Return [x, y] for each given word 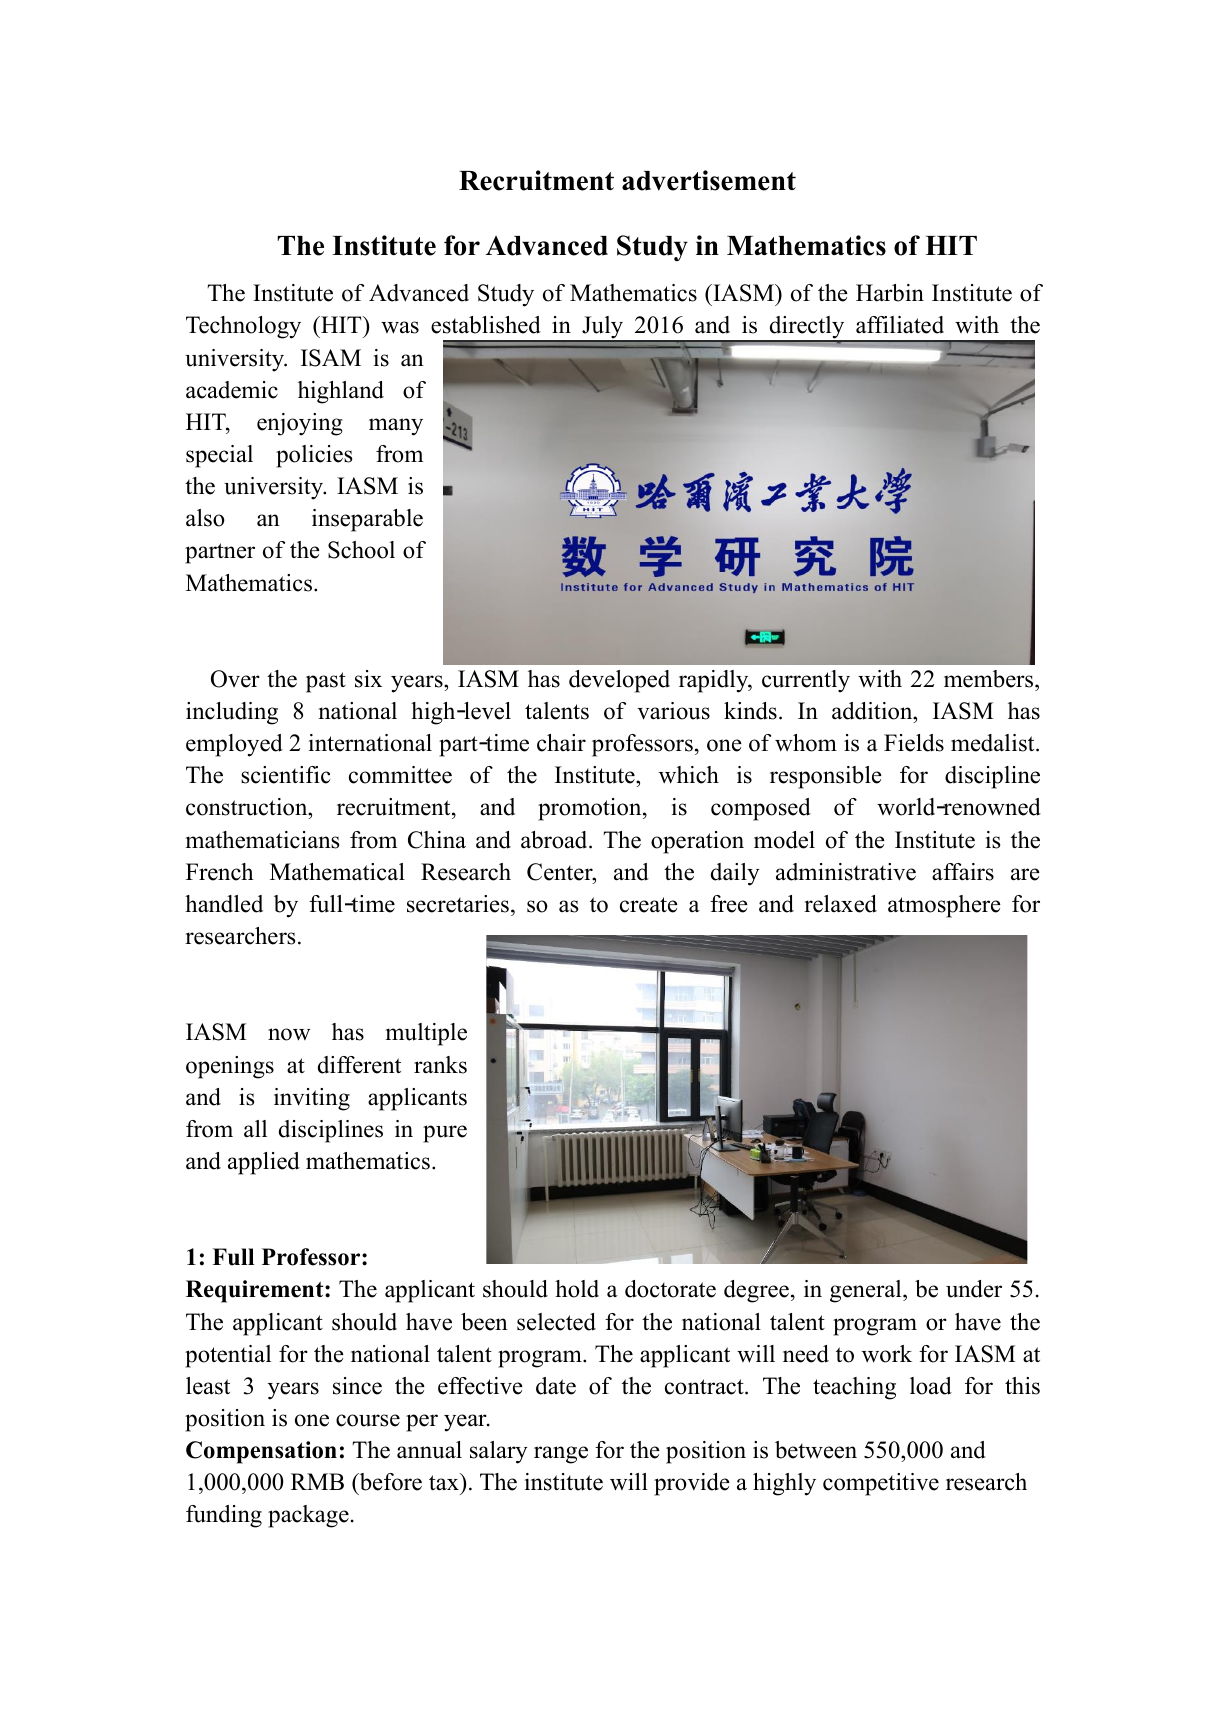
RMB [317, 1481]
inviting [312, 1099]
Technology [243, 327]
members [990, 679]
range [561, 1455]
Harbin [890, 293]
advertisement [709, 180]
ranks [440, 1065]
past [326, 682]
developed [619, 681]
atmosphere [944, 906]
